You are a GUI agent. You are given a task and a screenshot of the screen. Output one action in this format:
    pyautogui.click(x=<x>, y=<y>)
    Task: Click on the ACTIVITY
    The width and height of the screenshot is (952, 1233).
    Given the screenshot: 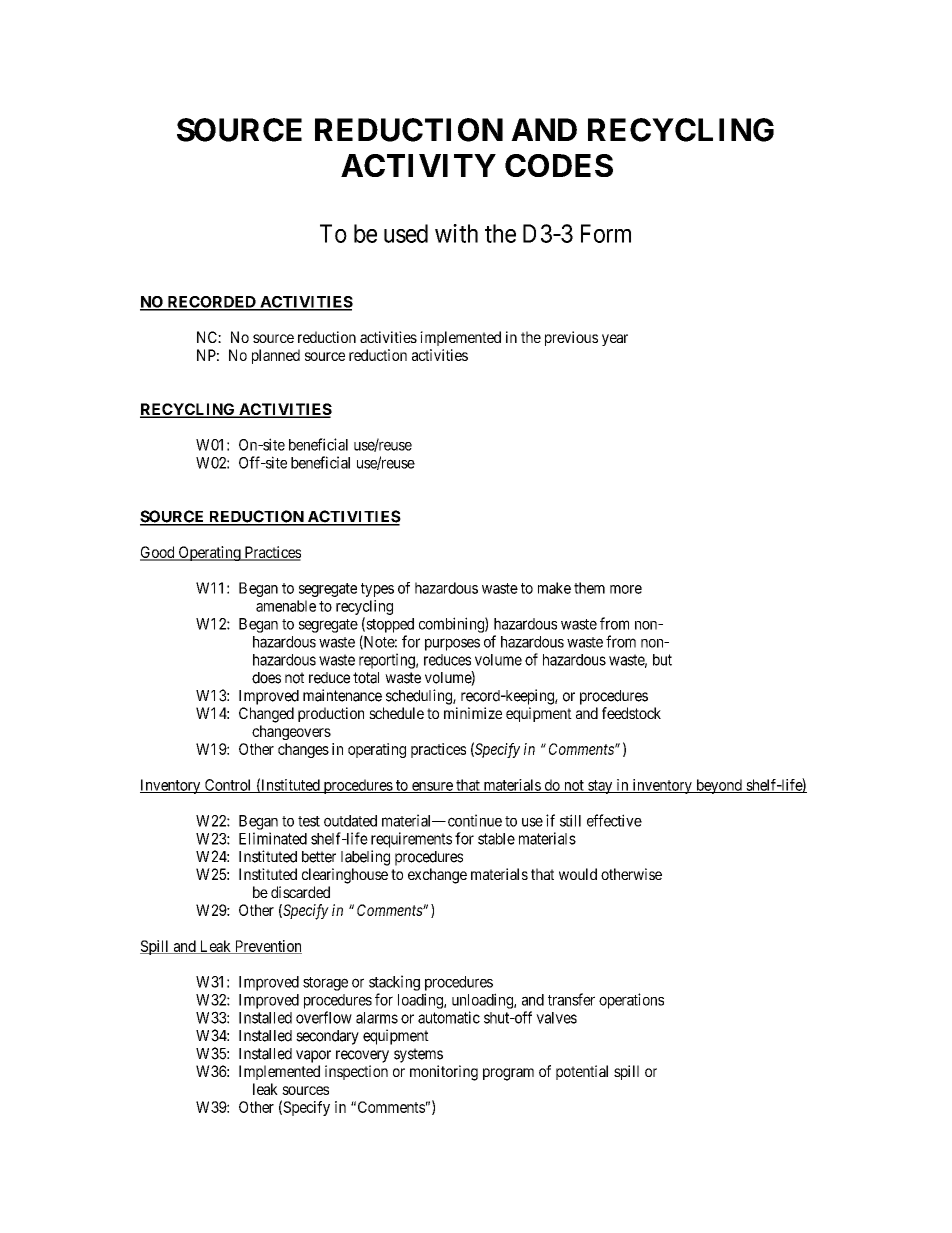 What is the action you would take?
    pyautogui.click(x=418, y=165)
